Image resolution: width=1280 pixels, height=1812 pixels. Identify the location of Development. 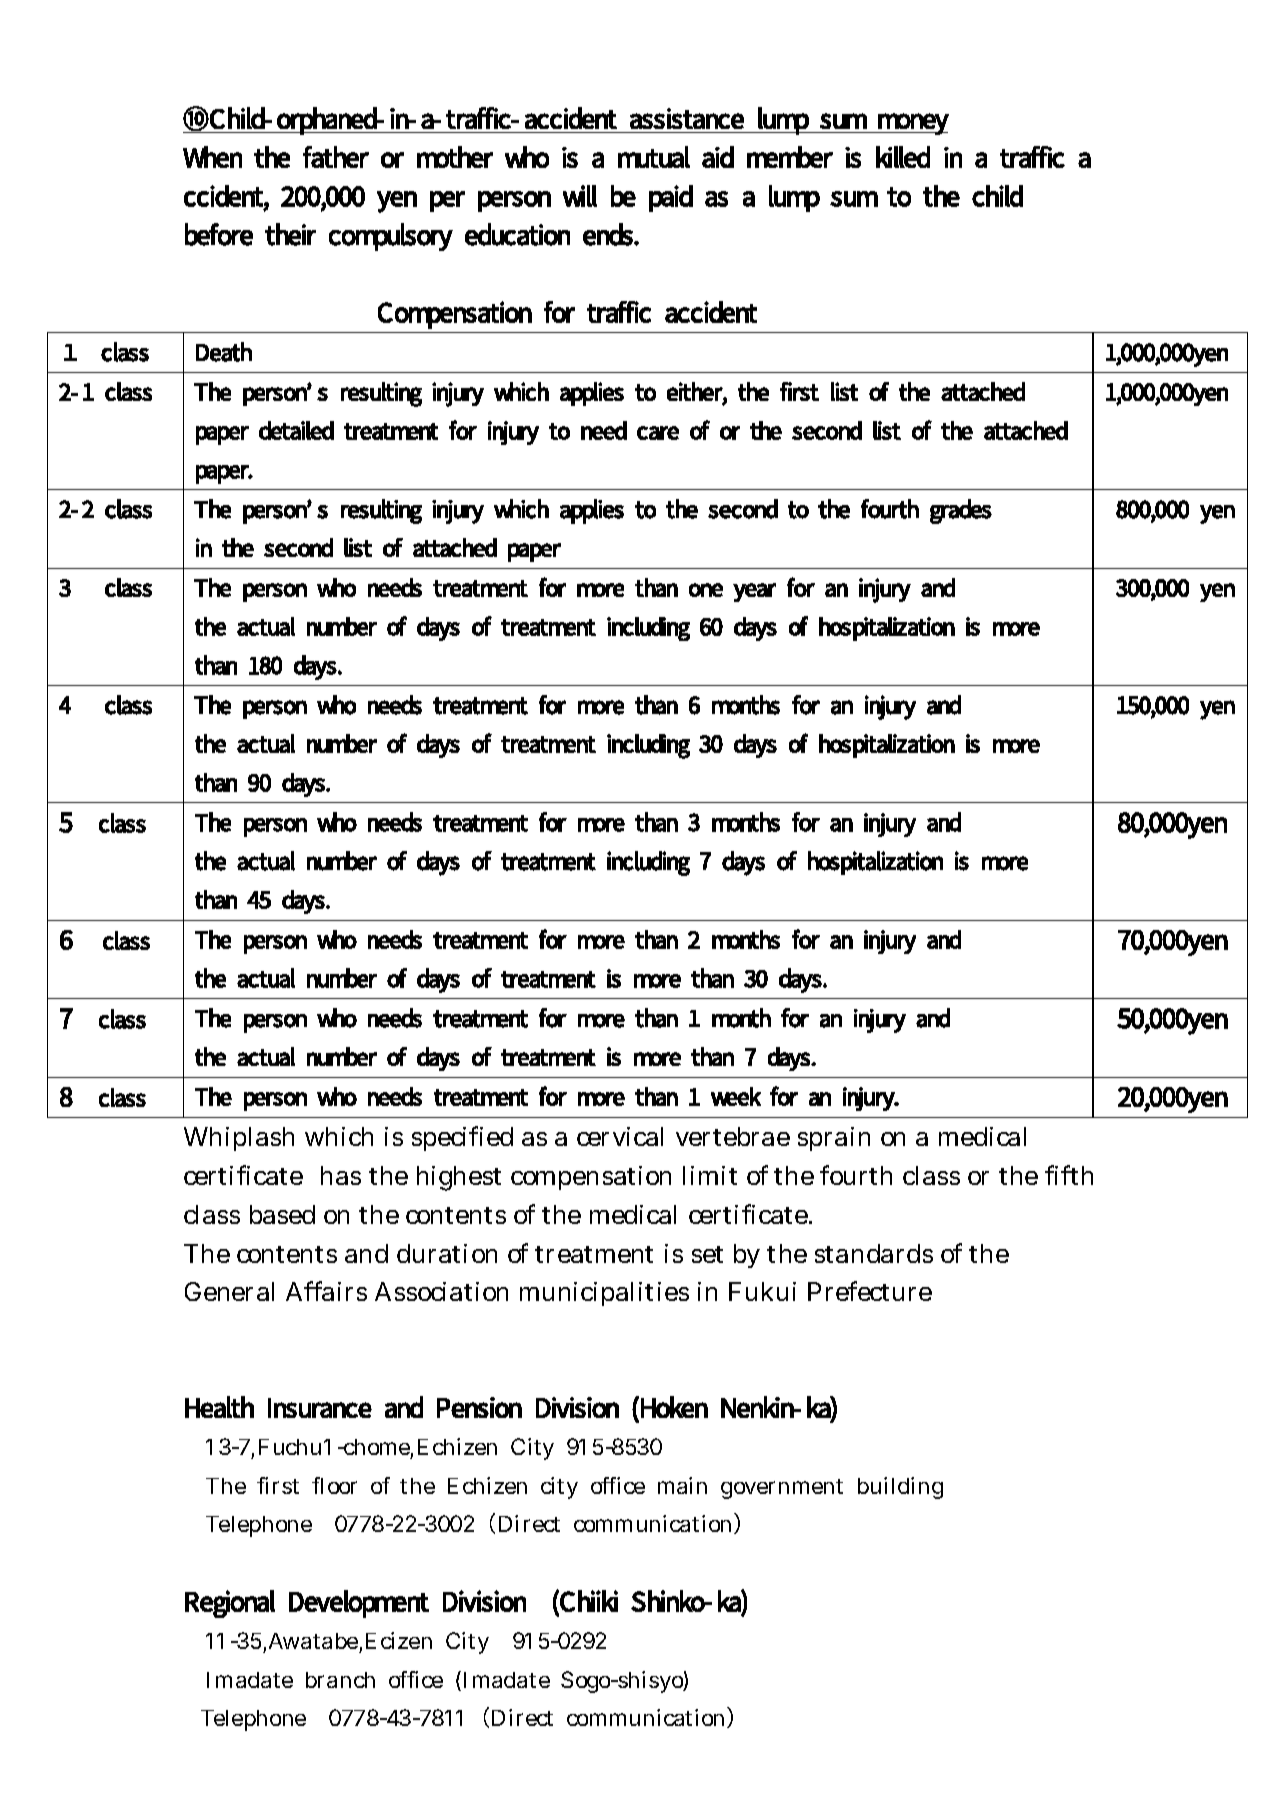
(359, 1604).
